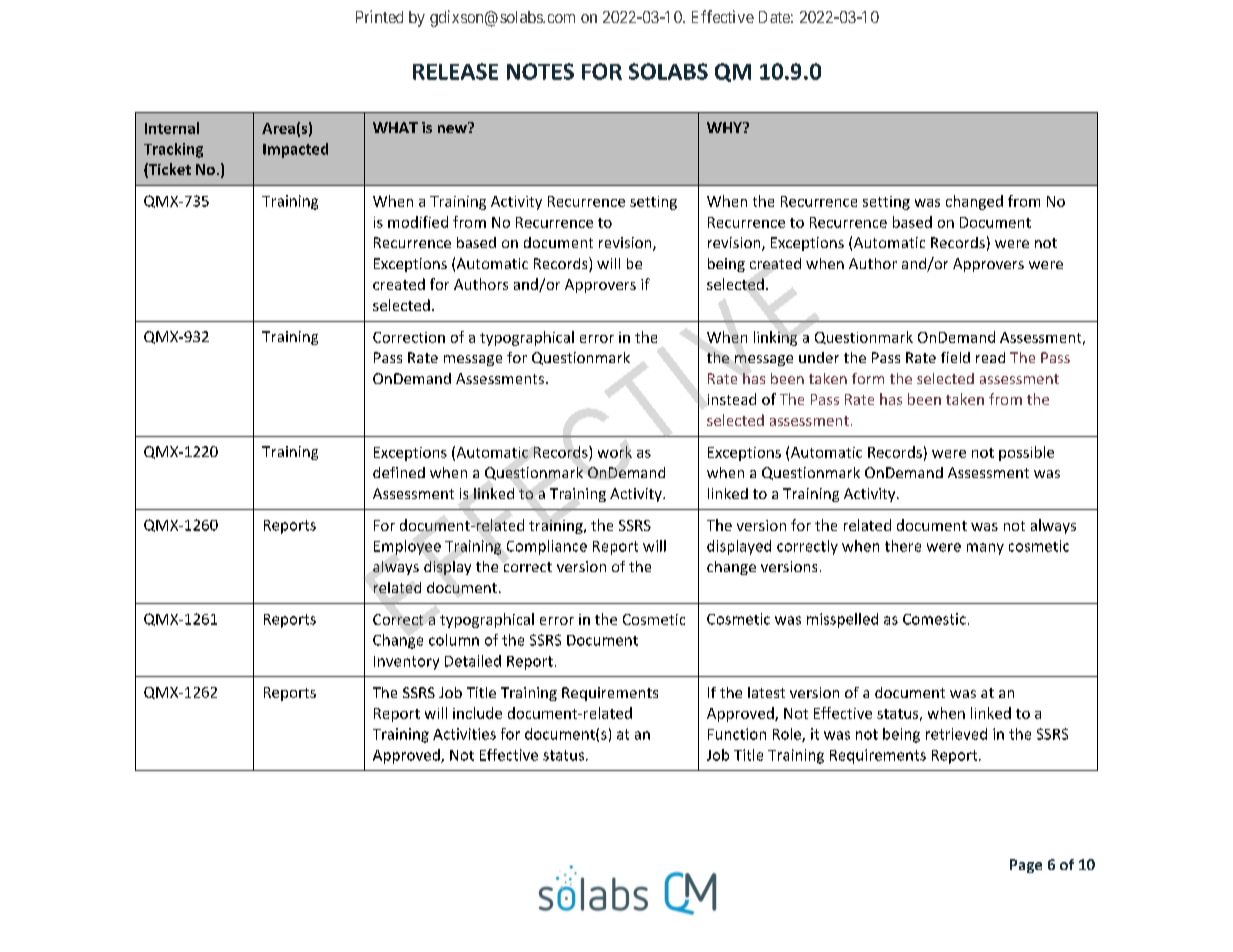 This document has height=952, width=1233. What do you see at coordinates (464, 734) in the document?
I see `Activities` at bounding box center [464, 734].
